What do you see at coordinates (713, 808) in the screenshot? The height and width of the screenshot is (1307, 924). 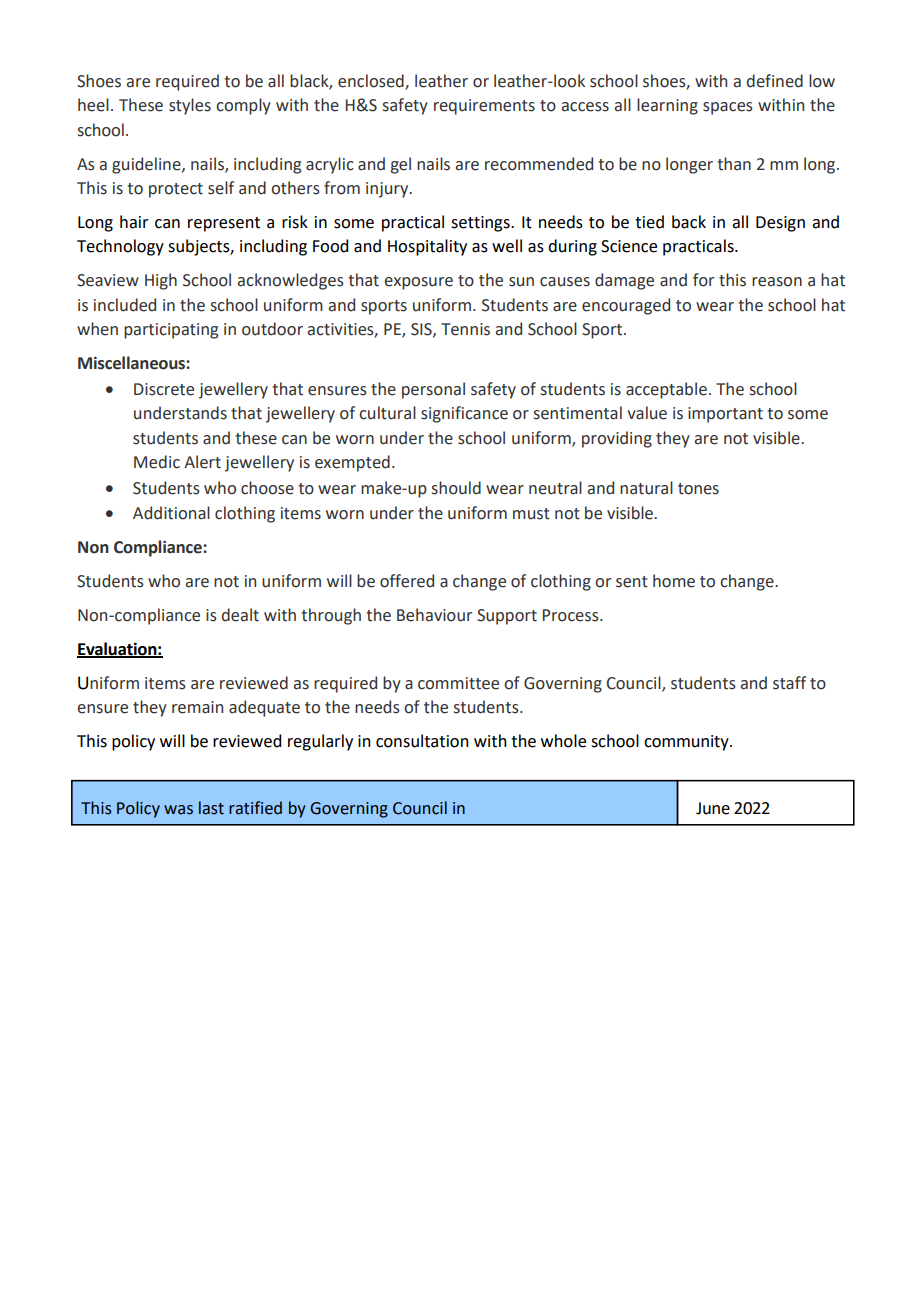 I see `June` at bounding box center [713, 808].
